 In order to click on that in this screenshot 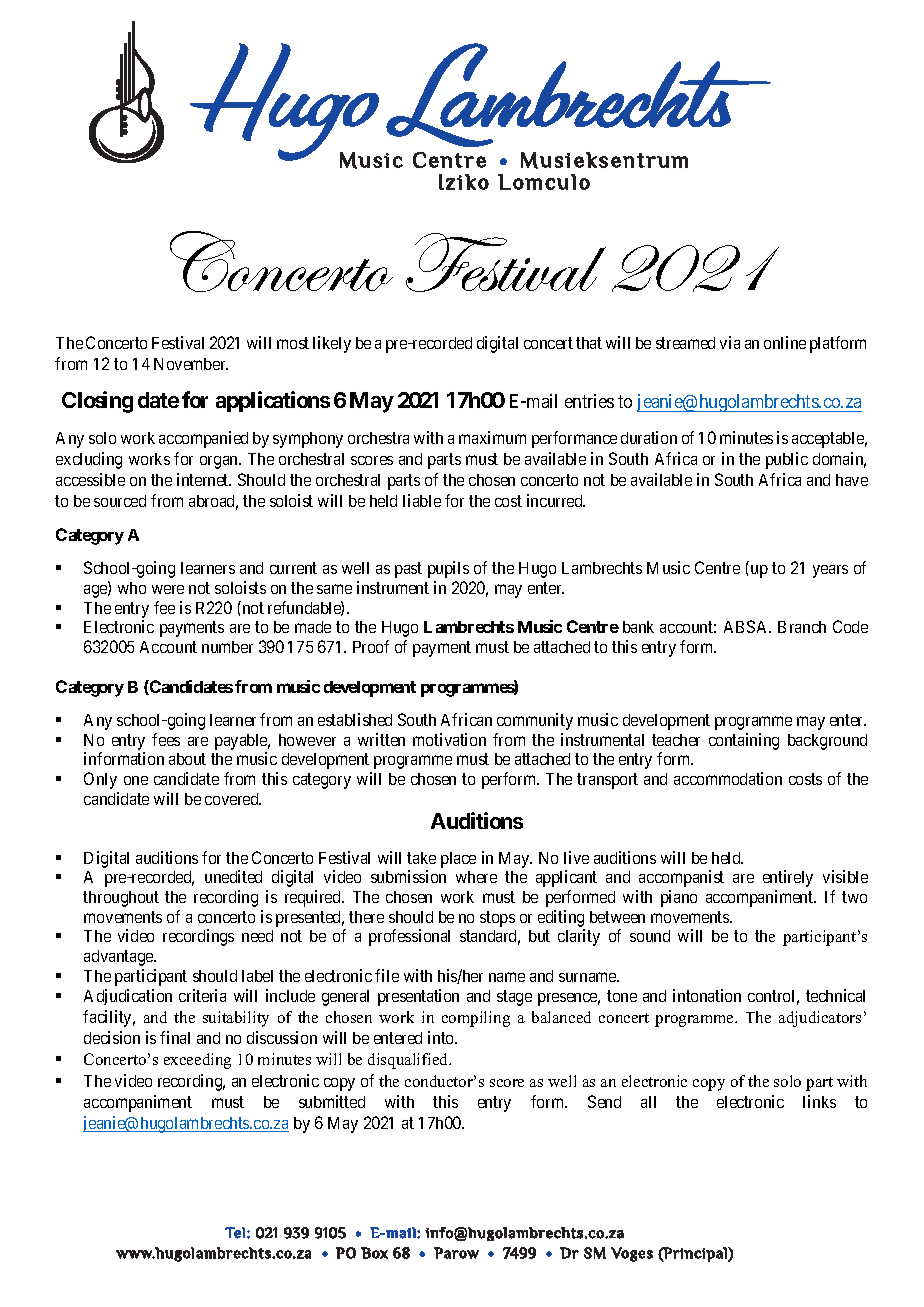, I will do `click(589, 343)`.
